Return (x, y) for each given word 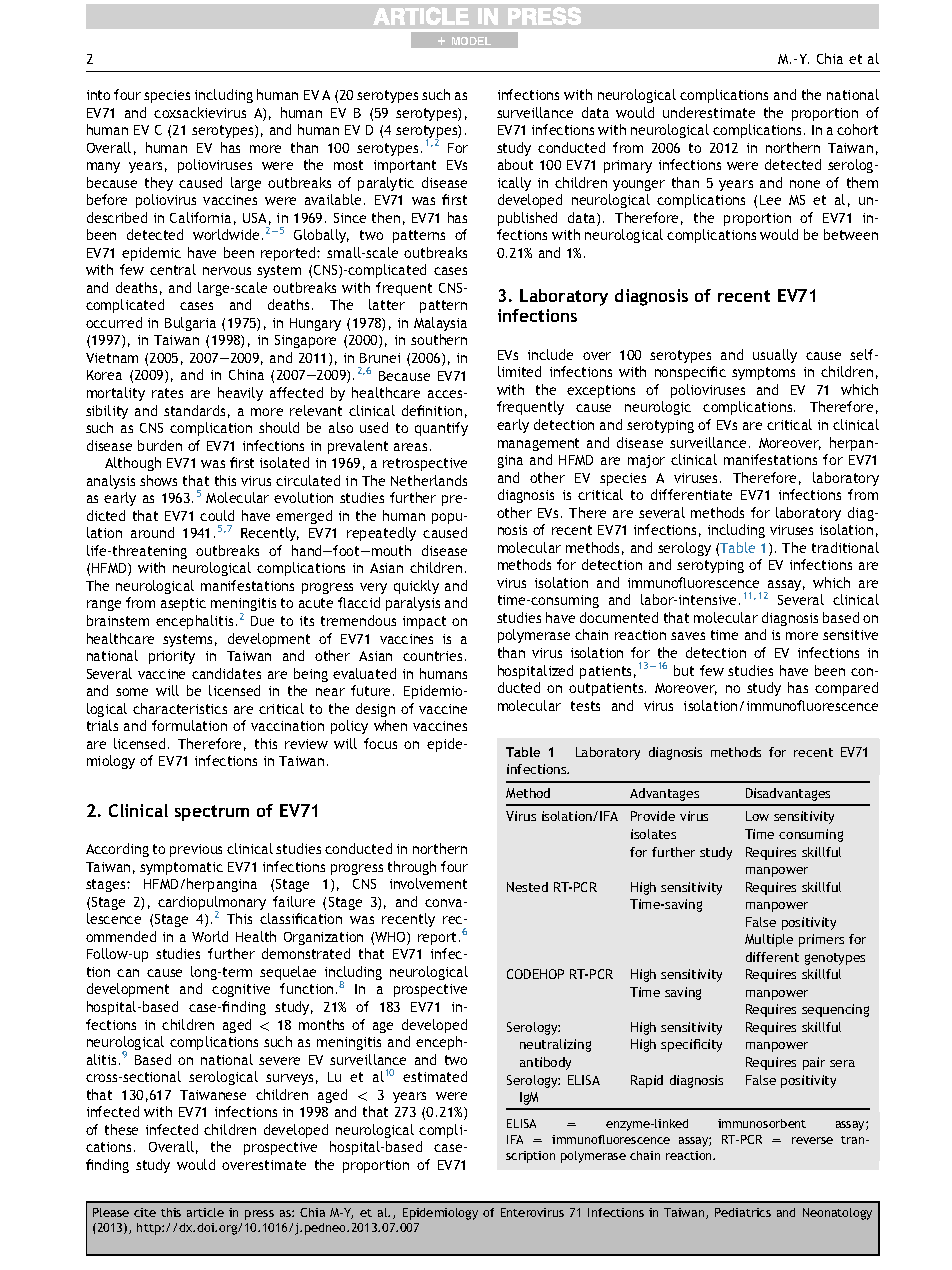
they (159, 184)
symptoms (763, 373)
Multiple (769, 940)
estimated (435, 1076)
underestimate (709, 112)
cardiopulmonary (212, 904)
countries (432, 656)
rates (167, 393)
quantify (441, 429)
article (205, 1212)
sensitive (850, 635)
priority (172, 657)
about (515, 164)
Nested (527, 887)
